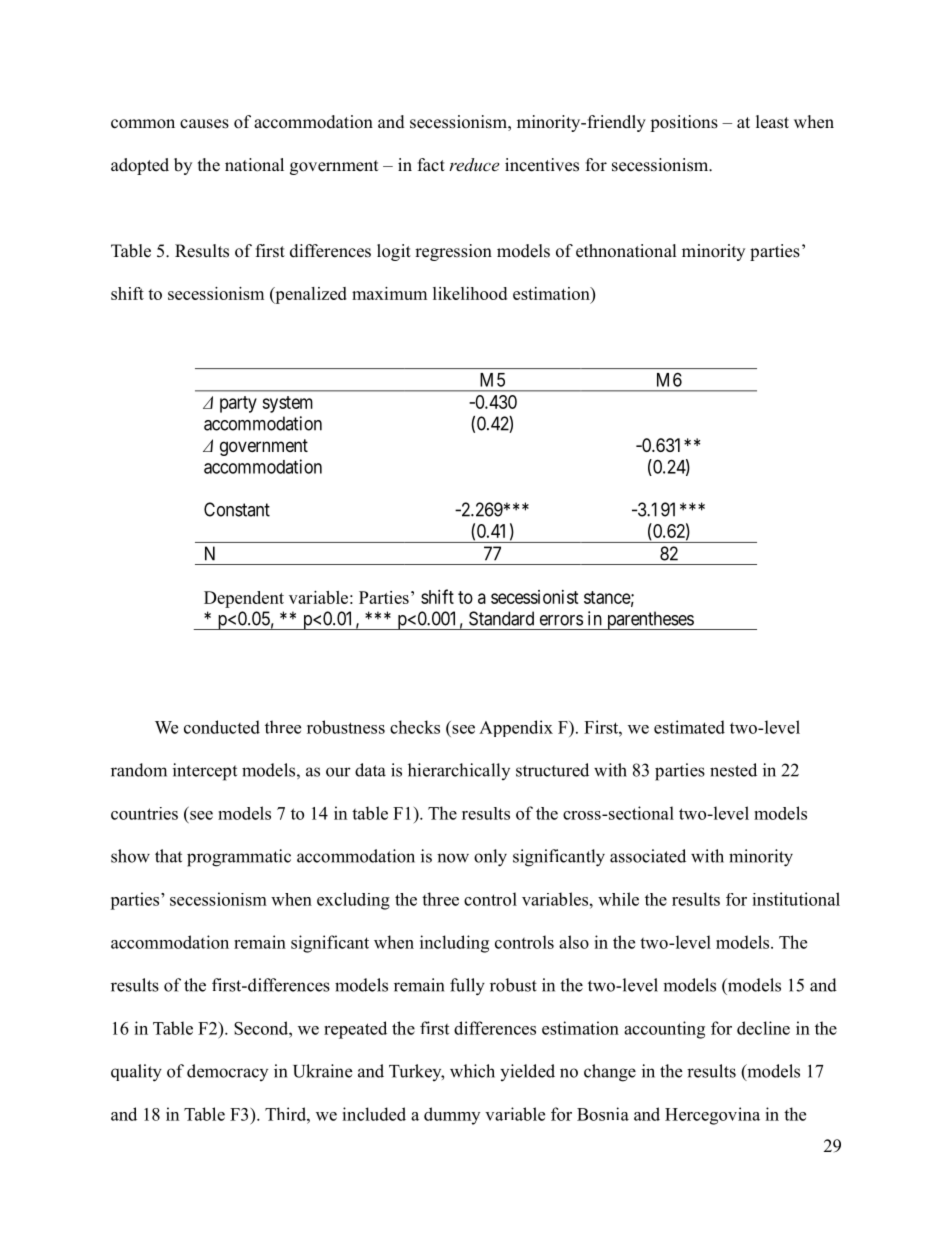  I want to click on system, so click(287, 404).
